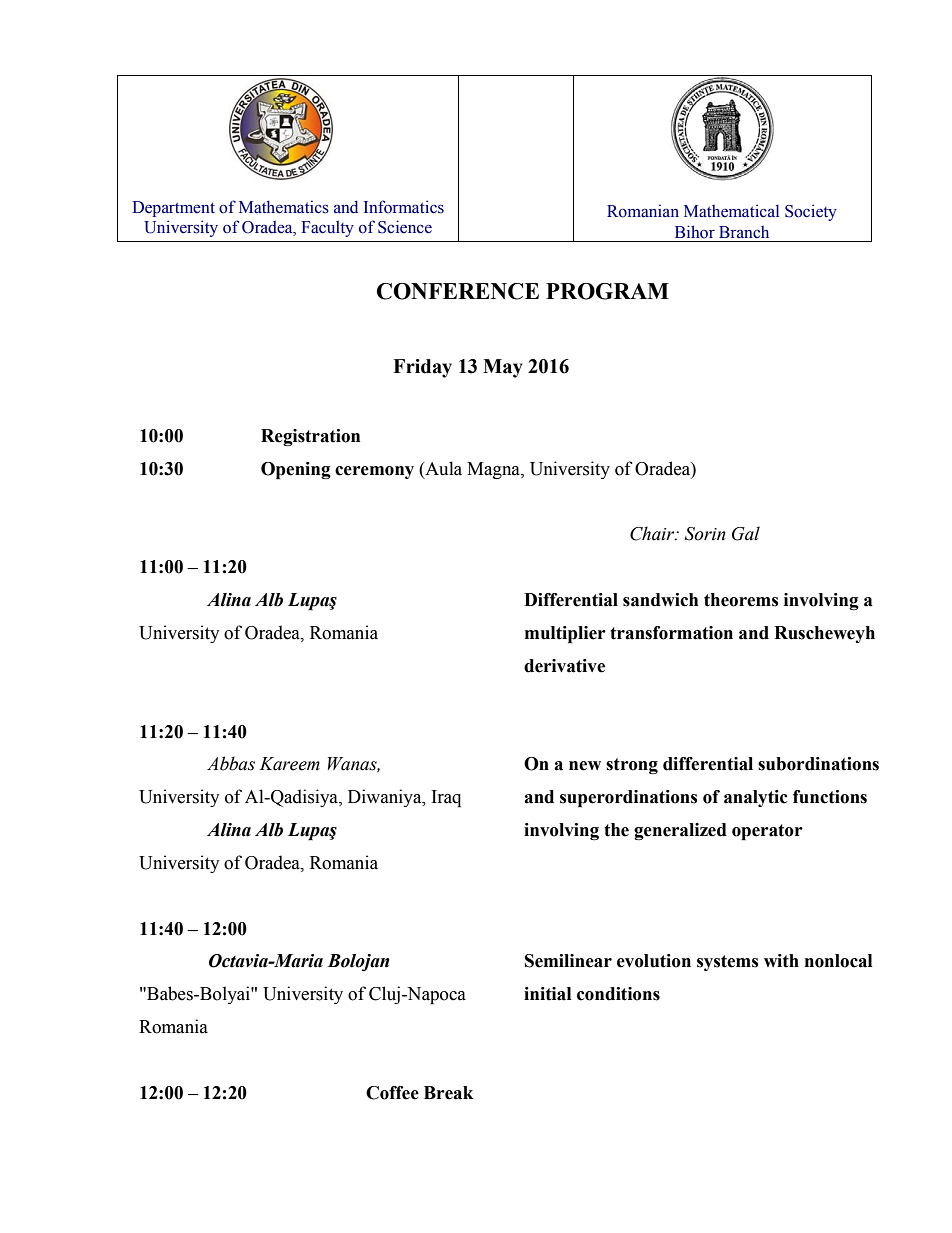  I want to click on Break, so click(449, 1093).
